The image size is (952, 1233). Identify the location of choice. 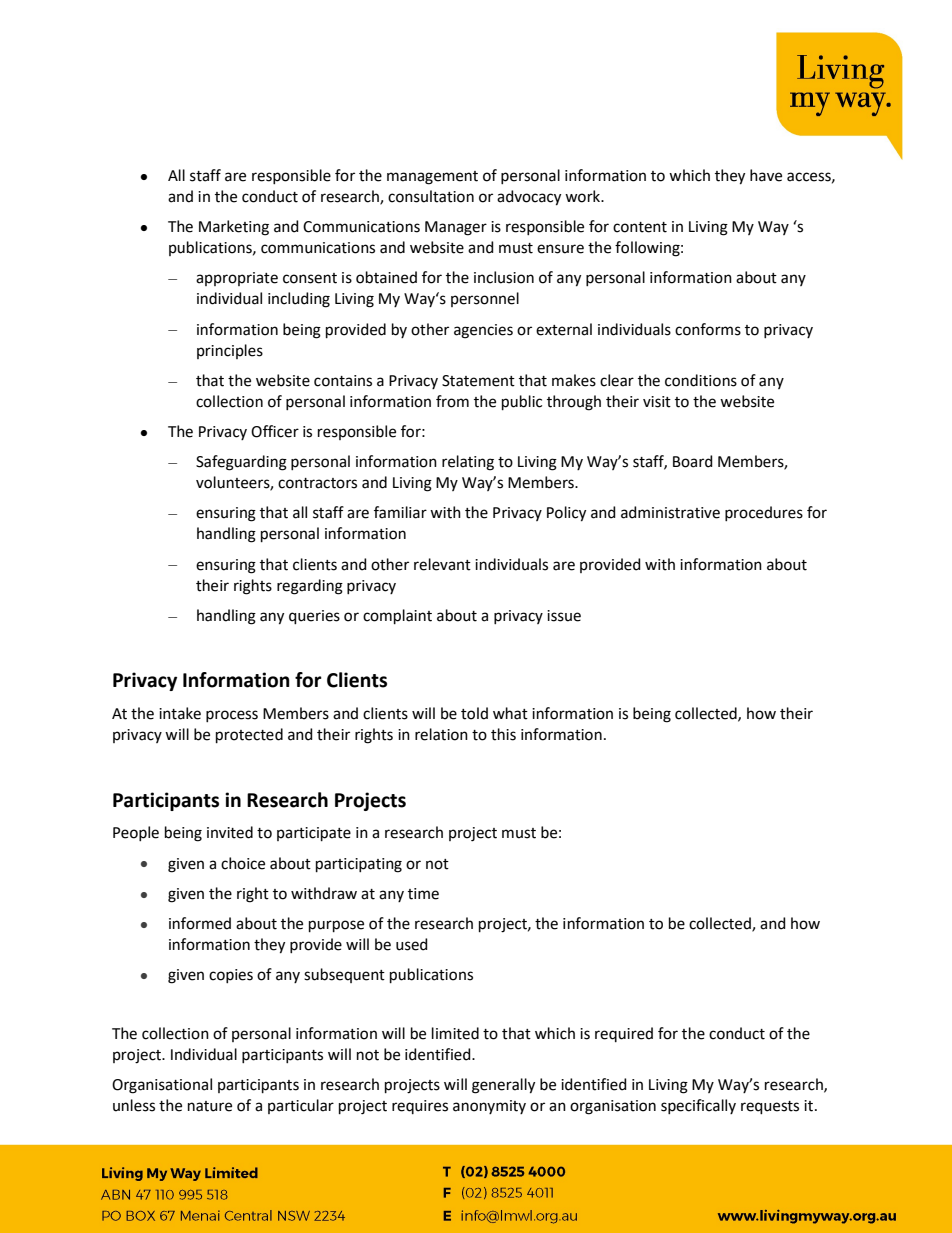
(243, 863).
